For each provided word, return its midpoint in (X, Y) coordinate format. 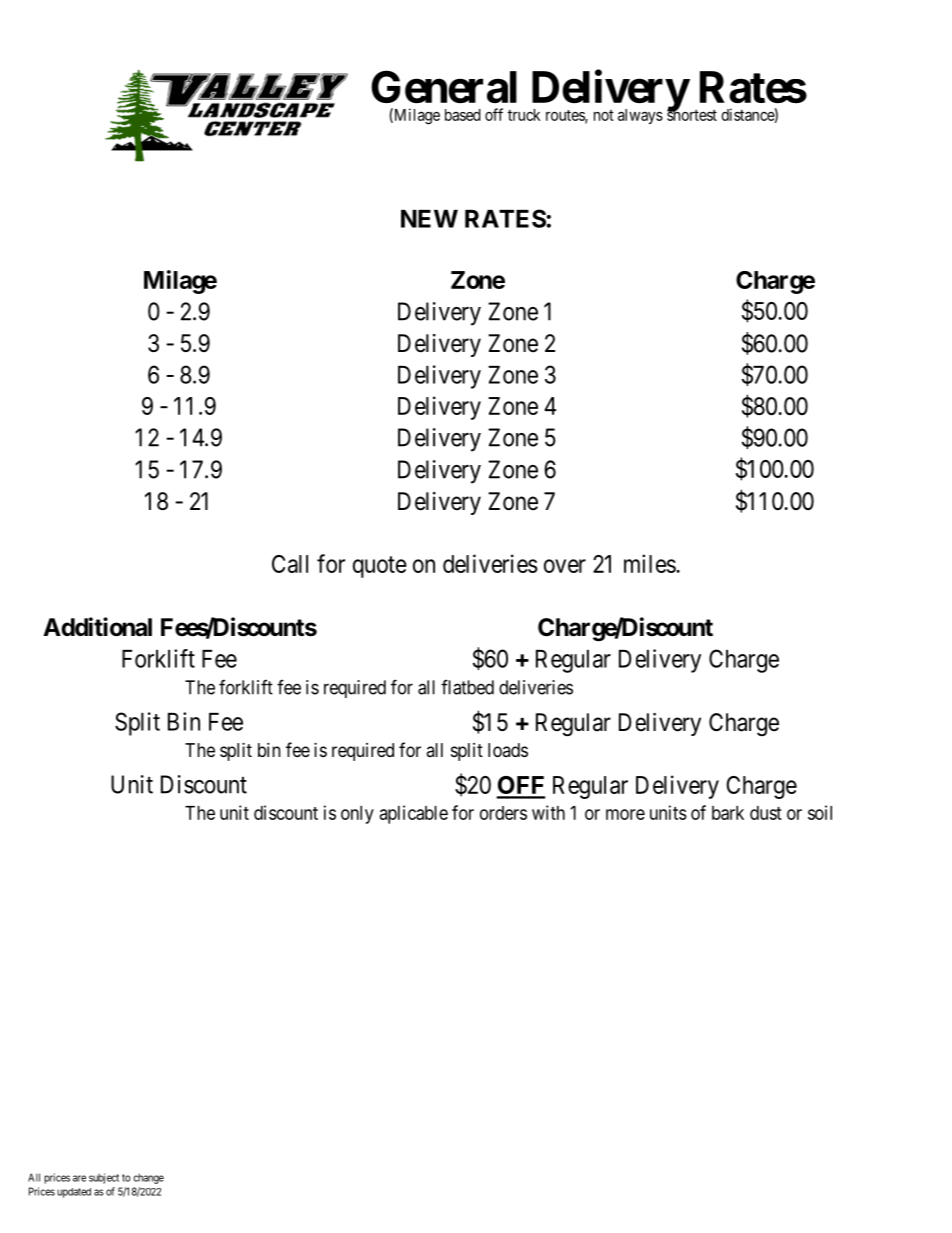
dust (766, 813)
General (444, 87)
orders (503, 813)
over (565, 566)
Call (290, 564)
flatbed (467, 687)
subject (104, 1178)
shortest (692, 114)
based (463, 115)
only (357, 815)
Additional (97, 627)
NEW (429, 219)
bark (728, 813)
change (148, 1178)
